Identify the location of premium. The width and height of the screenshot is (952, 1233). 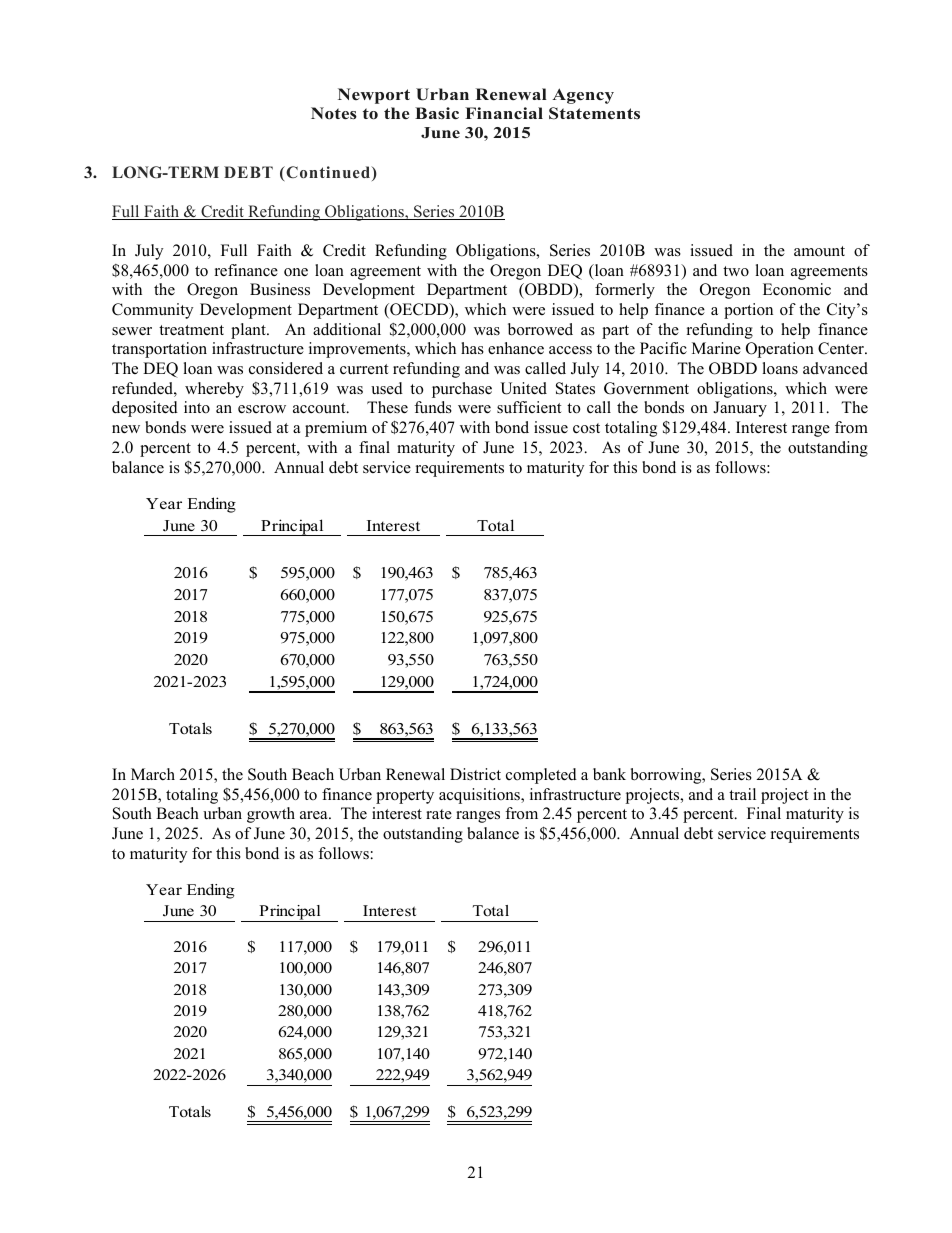
(336, 429).
